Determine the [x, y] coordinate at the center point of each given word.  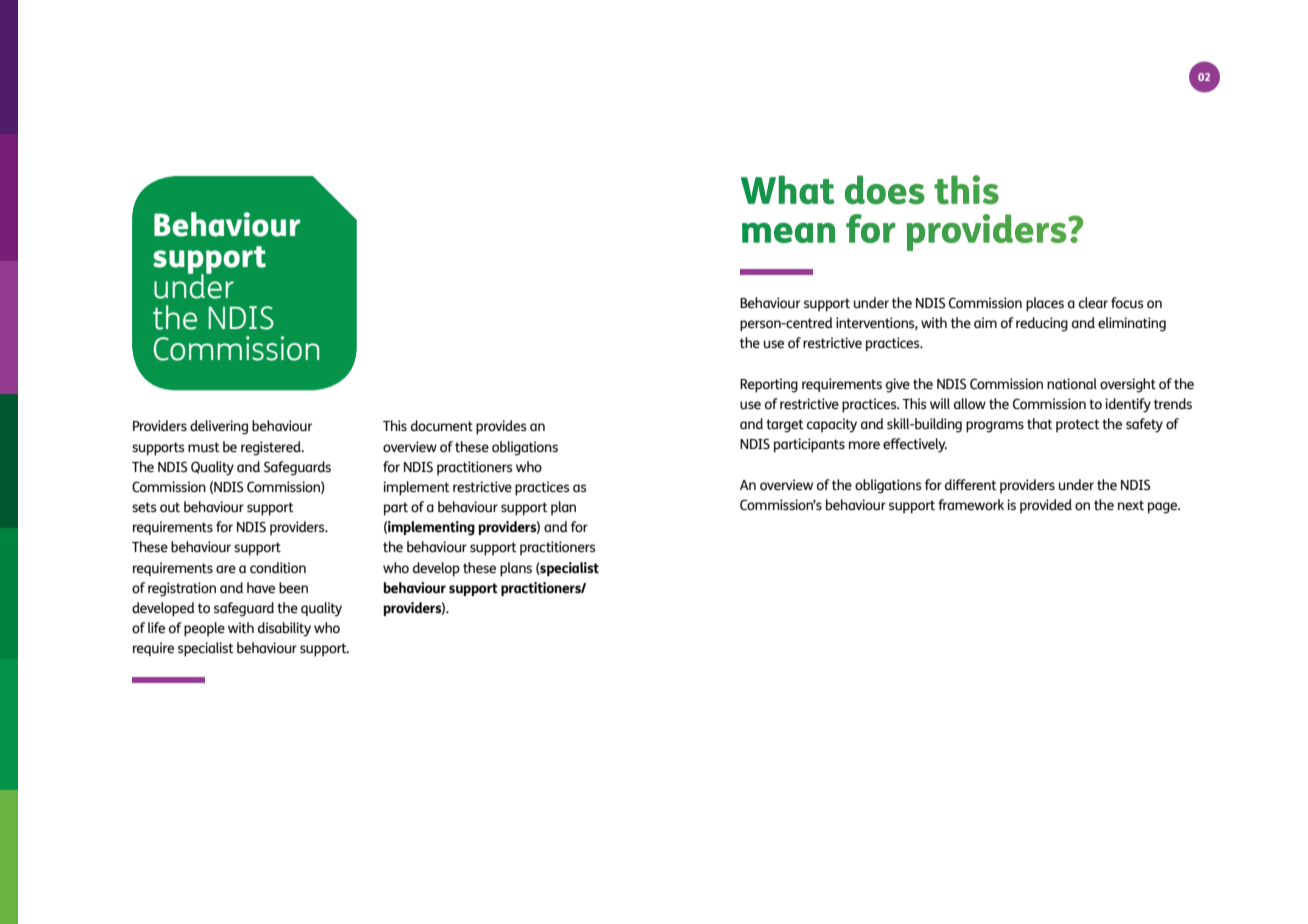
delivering [219, 427]
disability [284, 629]
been [293, 588]
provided [1046, 506]
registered [272, 448]
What [788, 190]
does [885, 189]
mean [788, 232]
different [971, 485]
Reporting [769, 385]
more [864, 445]
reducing [1042, 324]
